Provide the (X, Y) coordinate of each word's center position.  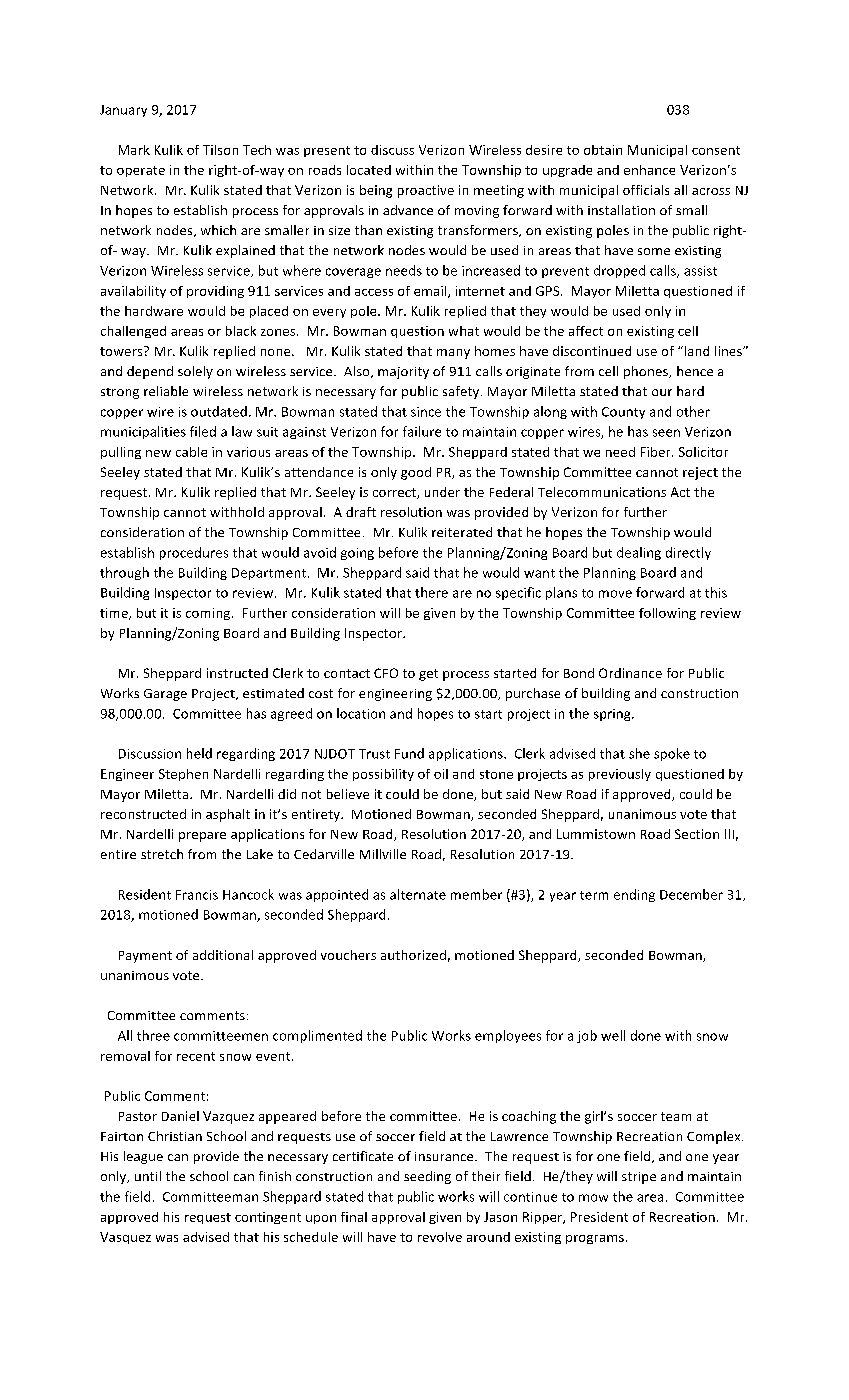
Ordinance (630, 673)
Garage (165, 695)
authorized (413, 955)
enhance (649, 170)
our (662, 392)
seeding (427, 1177)
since (426, 412)
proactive (426, 191)
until (148, 1176)
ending (634, 895)
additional (223, 955)
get (428, 675)
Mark (134, 150)
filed (203, 431)
